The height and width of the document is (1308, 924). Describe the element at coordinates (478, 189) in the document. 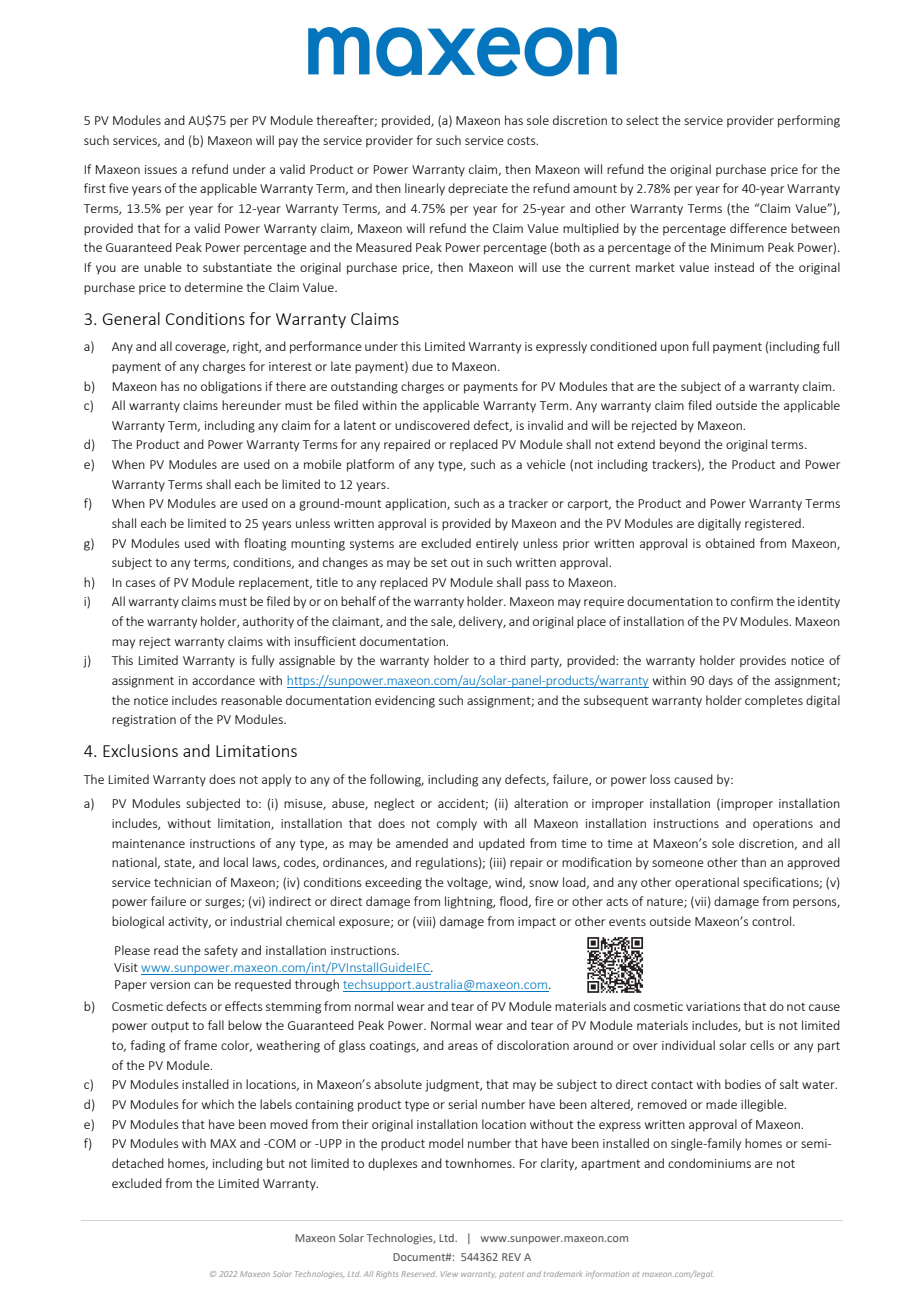

I see `depreciate` at that location.
